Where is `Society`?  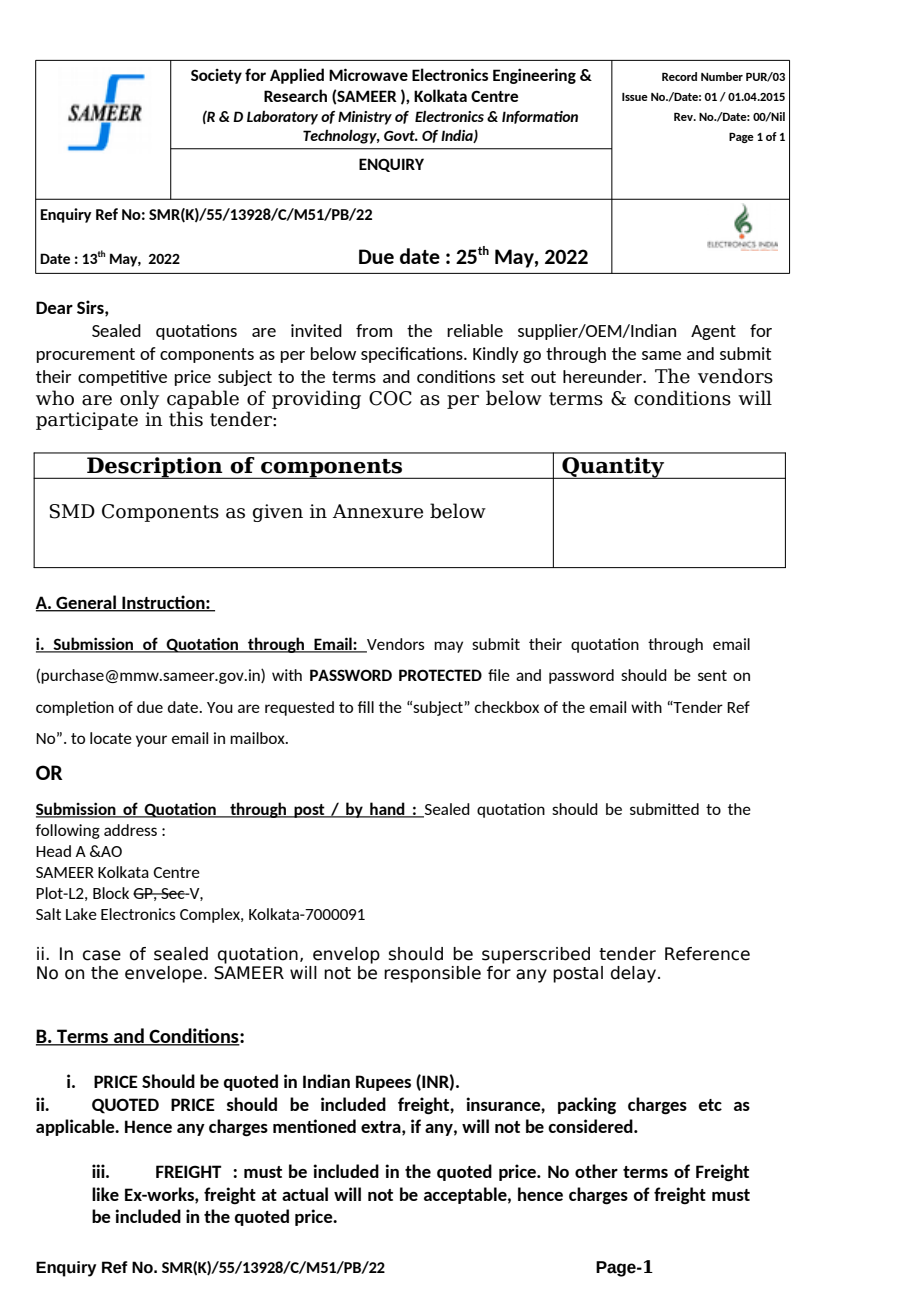 Society is located at coordinates (216, 76).
